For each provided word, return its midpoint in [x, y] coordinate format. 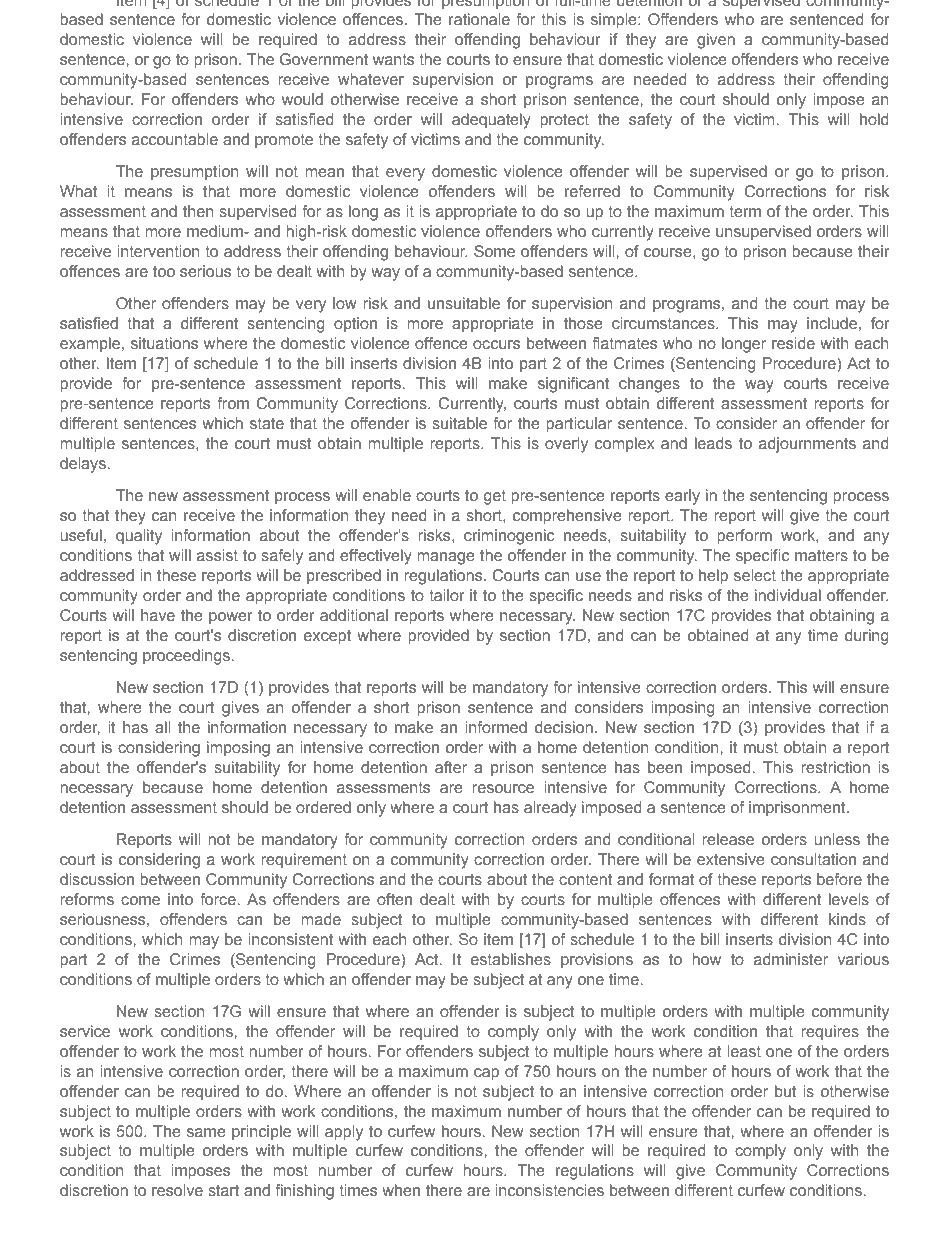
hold [874, 119]
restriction [835, 767]
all [162, 727]
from [233, 403]
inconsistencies [549, 1190]
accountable [175, 139]
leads [713, 443]
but [786, 1091]
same [206, 1132]
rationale [479, 19]
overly [566, 445]
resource [503, 788]
